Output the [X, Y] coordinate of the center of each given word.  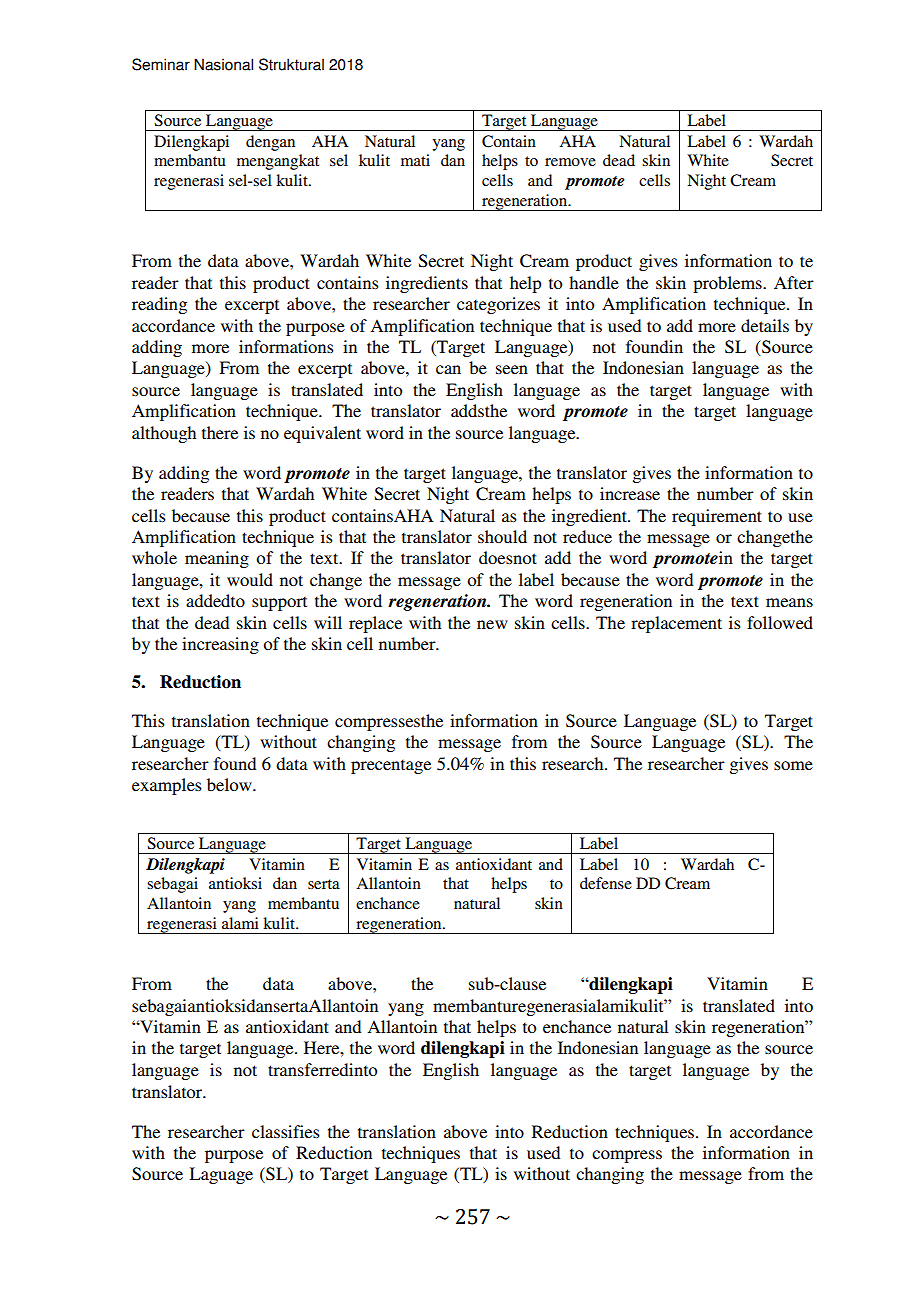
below [230, 784]
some [793, 765]
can [448, 369]
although [164, 434]
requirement [717, 517]
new [492, 624]
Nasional [223, 64]
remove [570, 162]
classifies [286, 1131]
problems [728, 284]
